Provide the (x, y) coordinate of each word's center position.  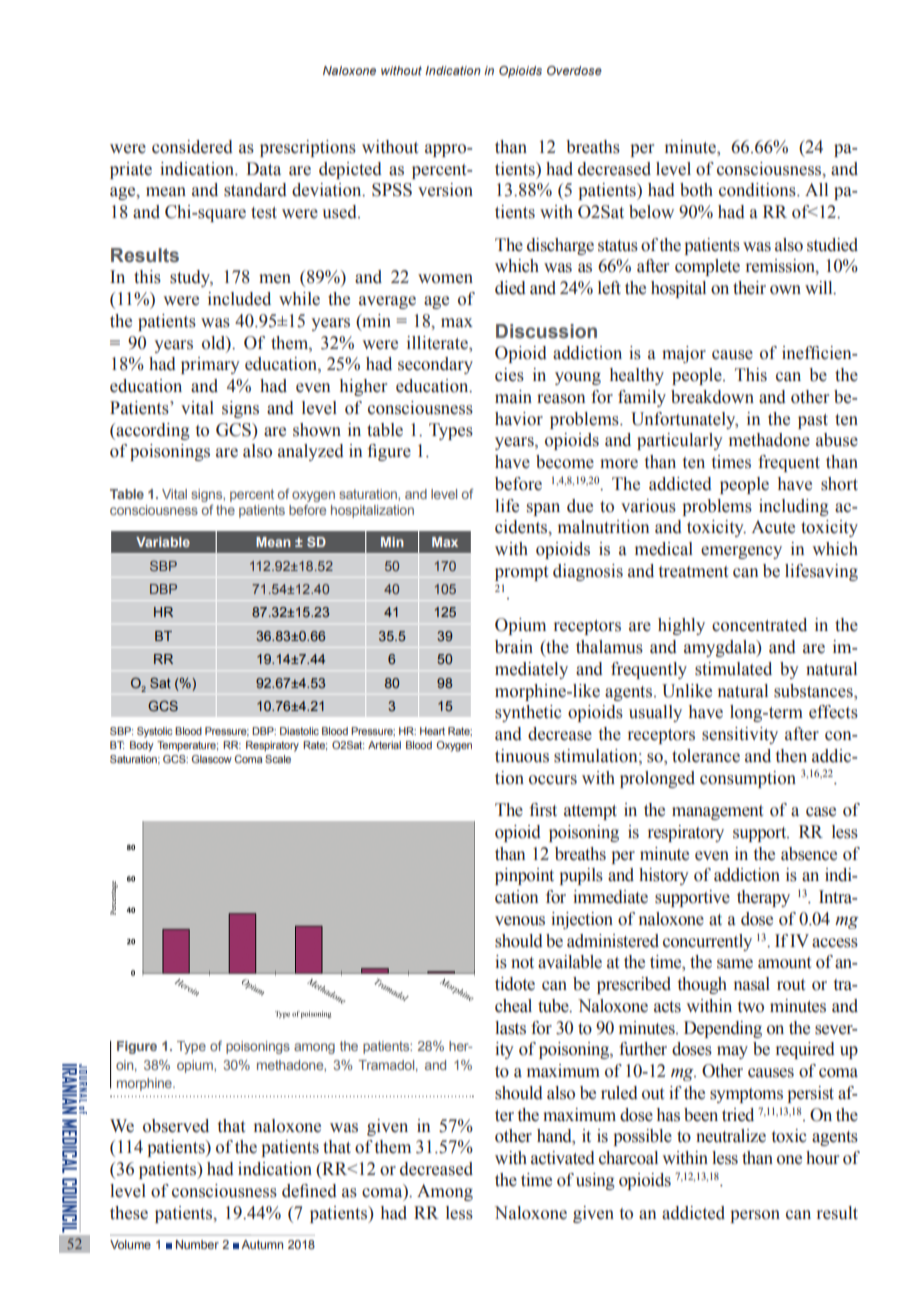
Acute (773, 527)
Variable (163, 542)
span (543, 509)
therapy (763, 898)
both (696, 190)
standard (255, 190)
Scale (278, 759)
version (445, 190)
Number (197, 1244)
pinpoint (524, 876)
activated (563, 1158)
